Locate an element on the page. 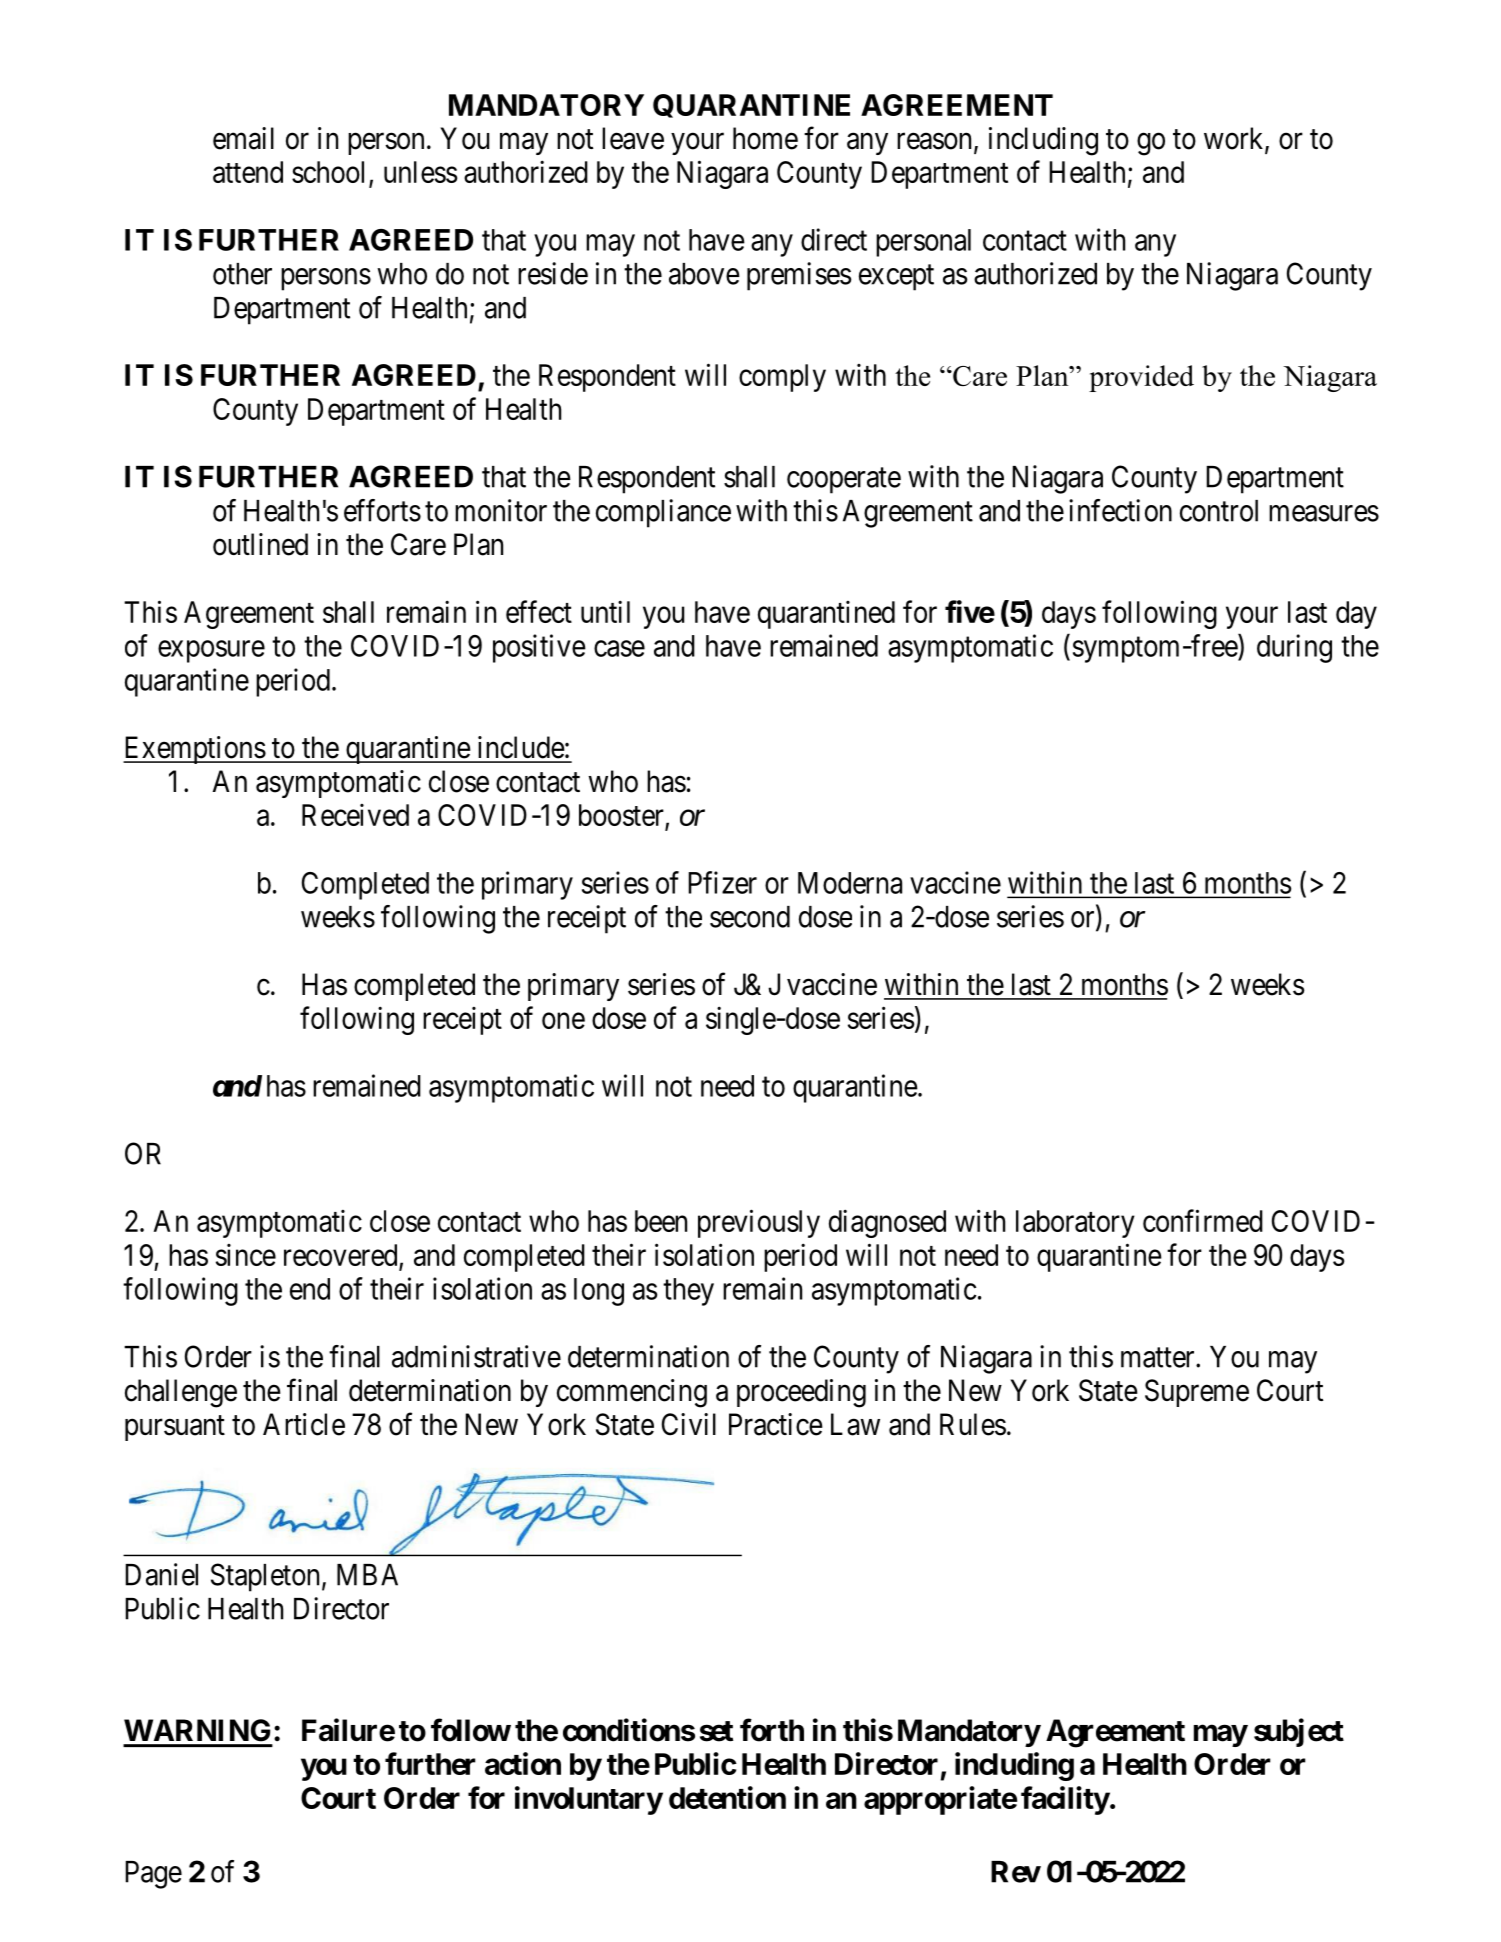 The image size is (1501, 1942). Page is located at coordinates (153, 1875).
